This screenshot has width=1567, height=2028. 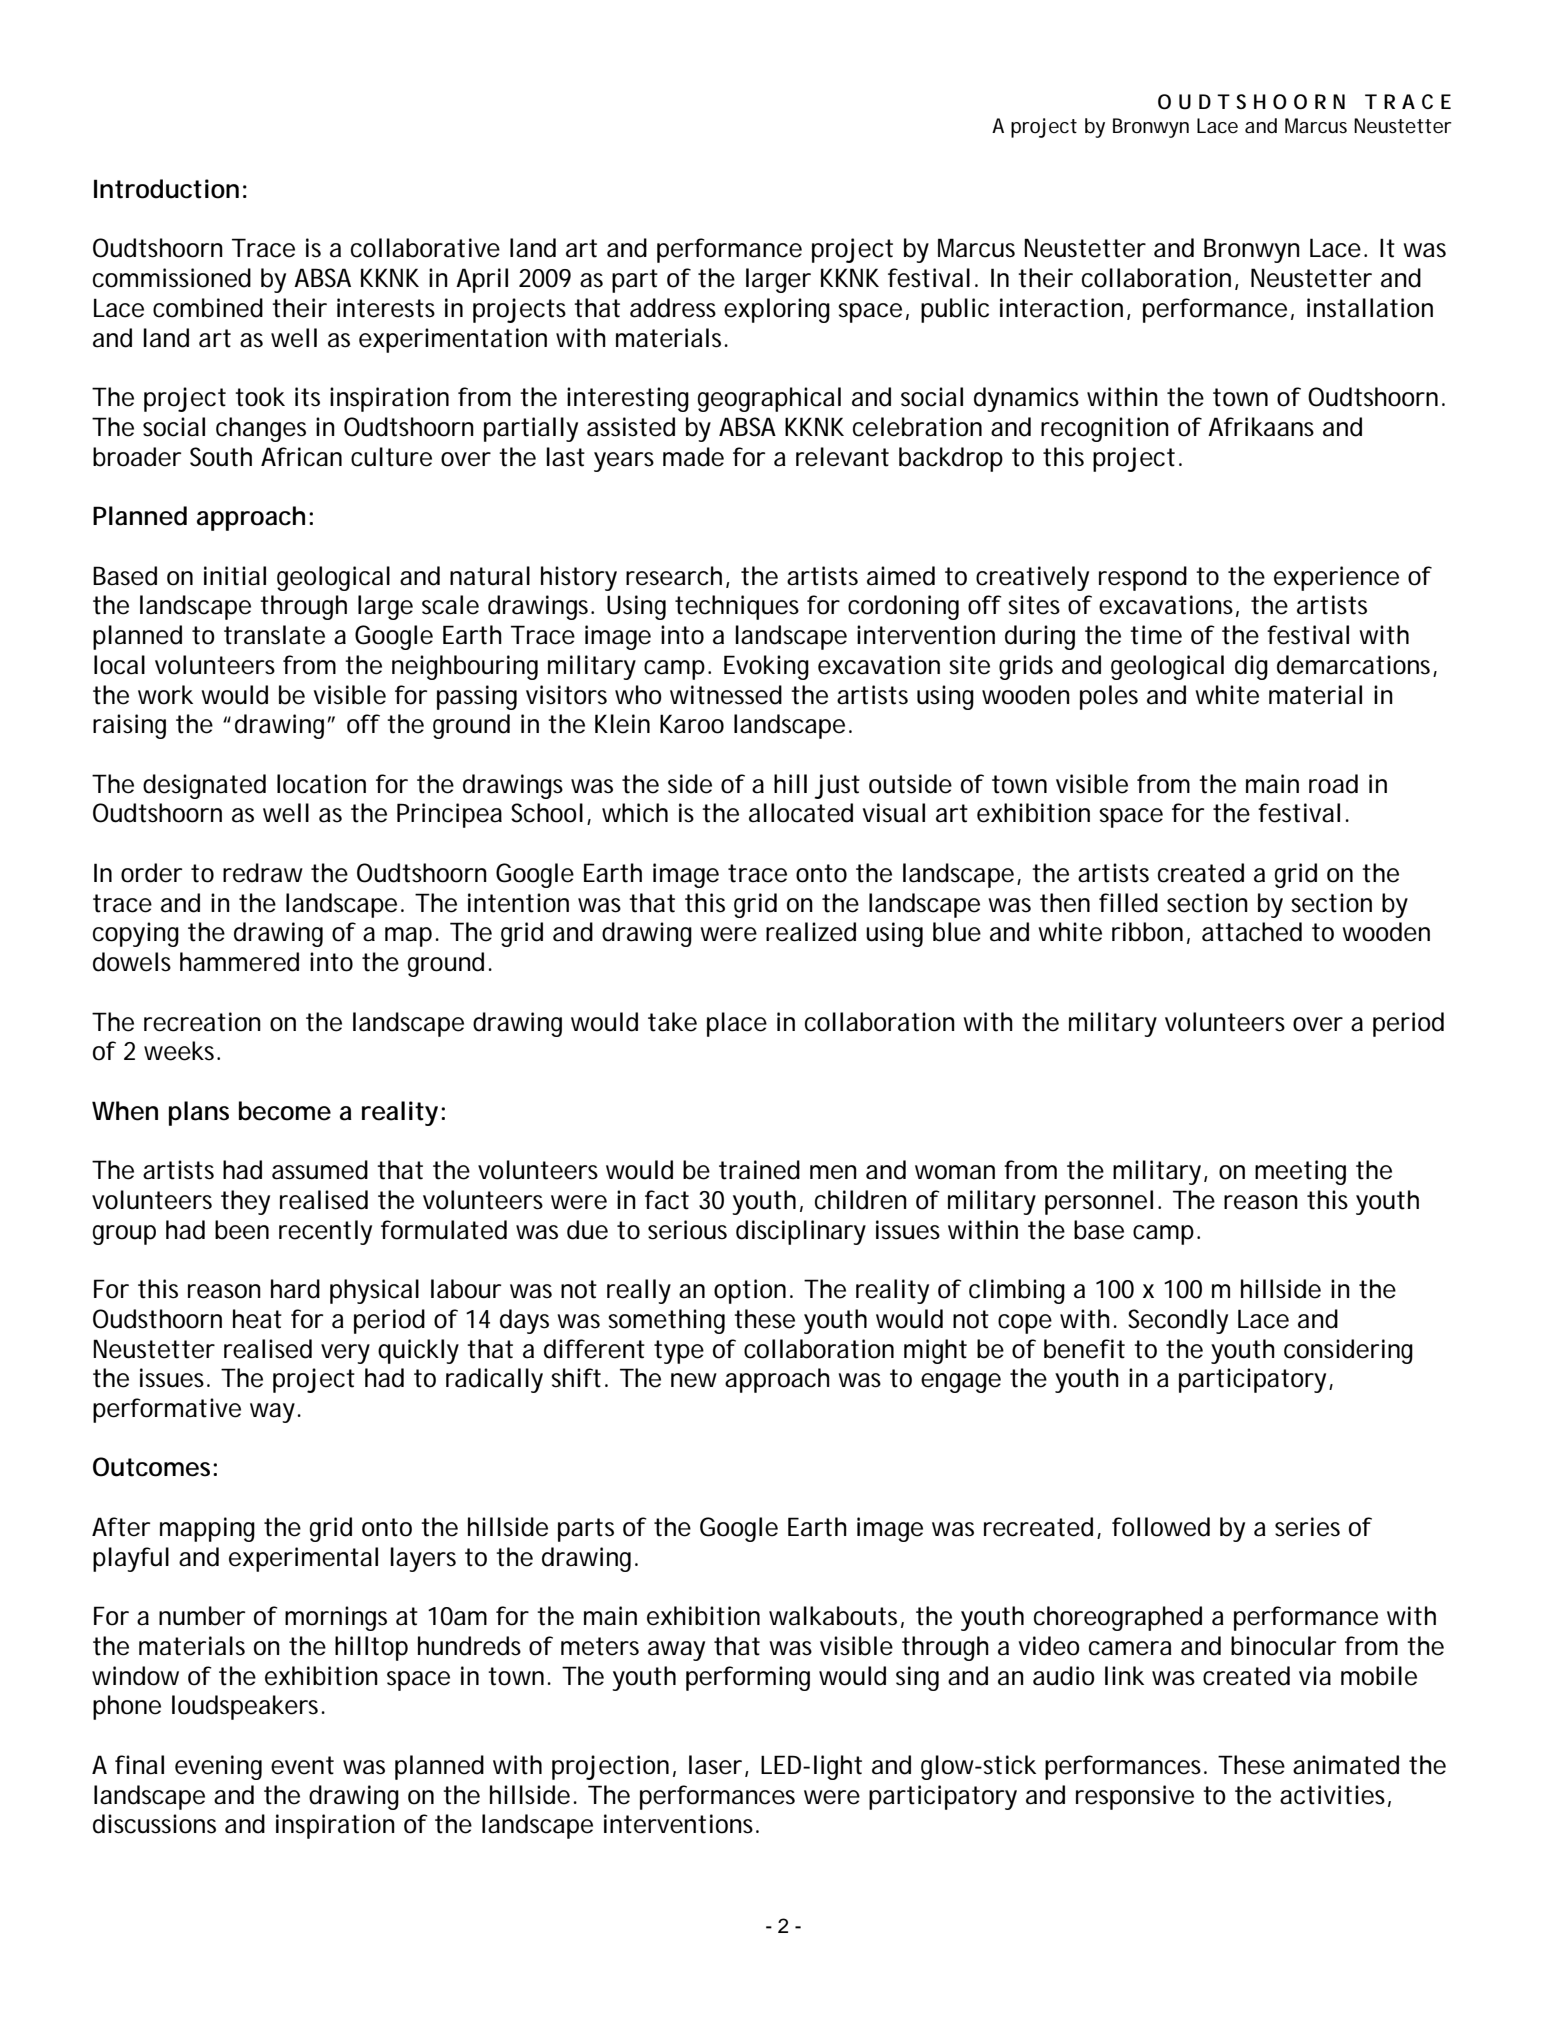 I want to click on option, so click(x=750, y=1291).
